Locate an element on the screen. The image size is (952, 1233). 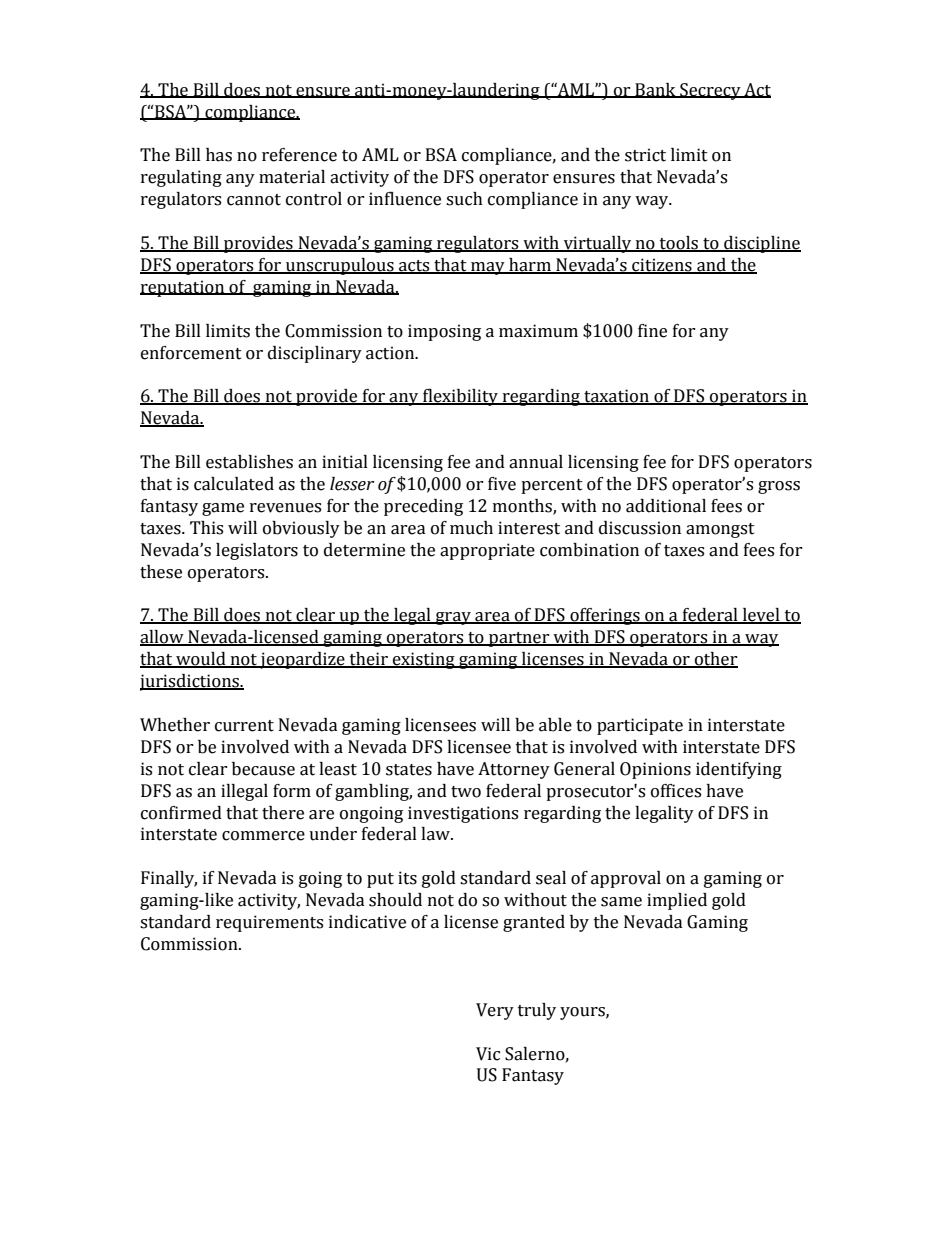
additional is located at coordinates (666, 506).
